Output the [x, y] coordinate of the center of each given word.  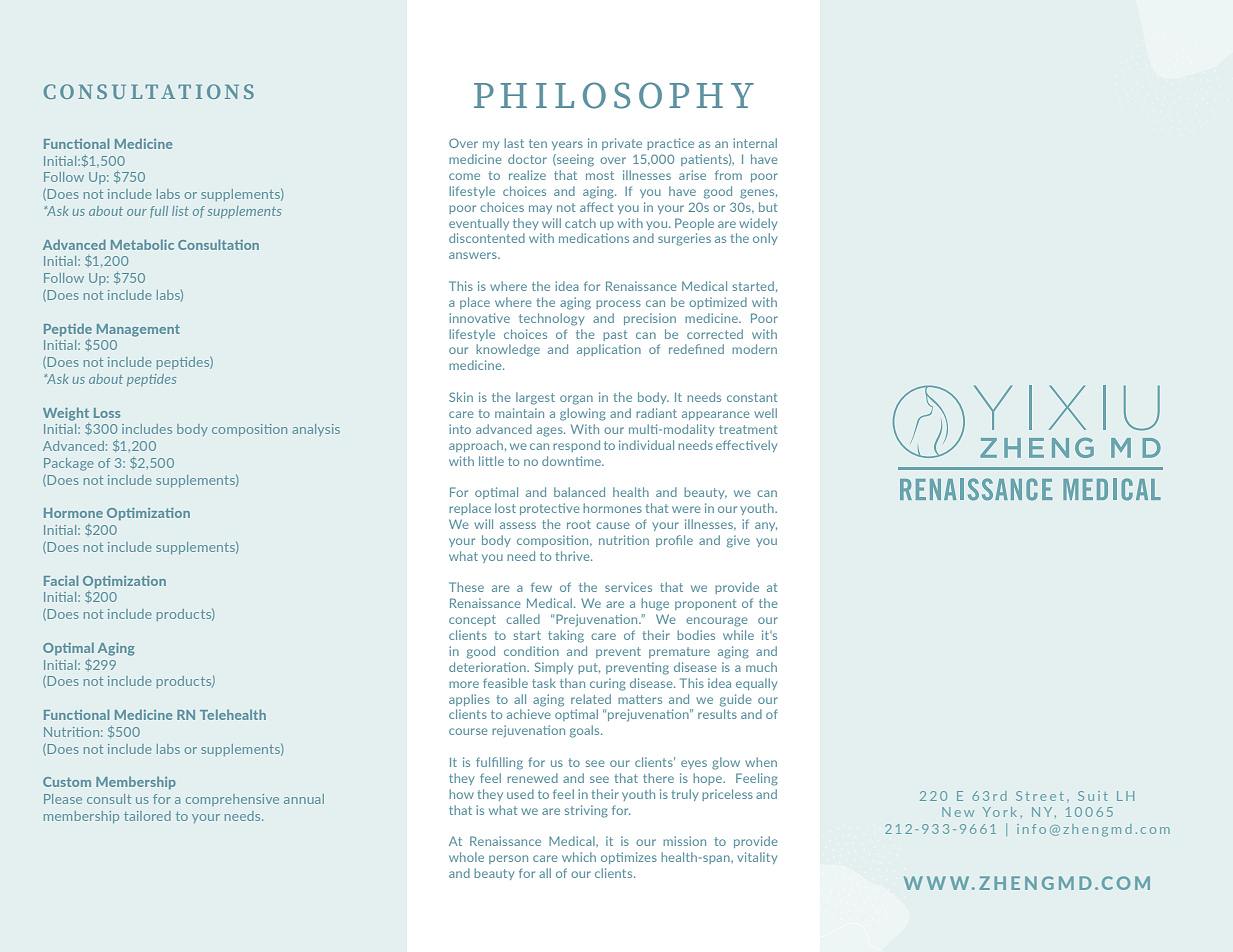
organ [576, 400]
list [180, 211]
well [765, 413]
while [738, 635]
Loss [107, 413]
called [523, 619]
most [600, 175]
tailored [147, 816]
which [579, 857]
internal [755, 143]
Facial [61, 580]
